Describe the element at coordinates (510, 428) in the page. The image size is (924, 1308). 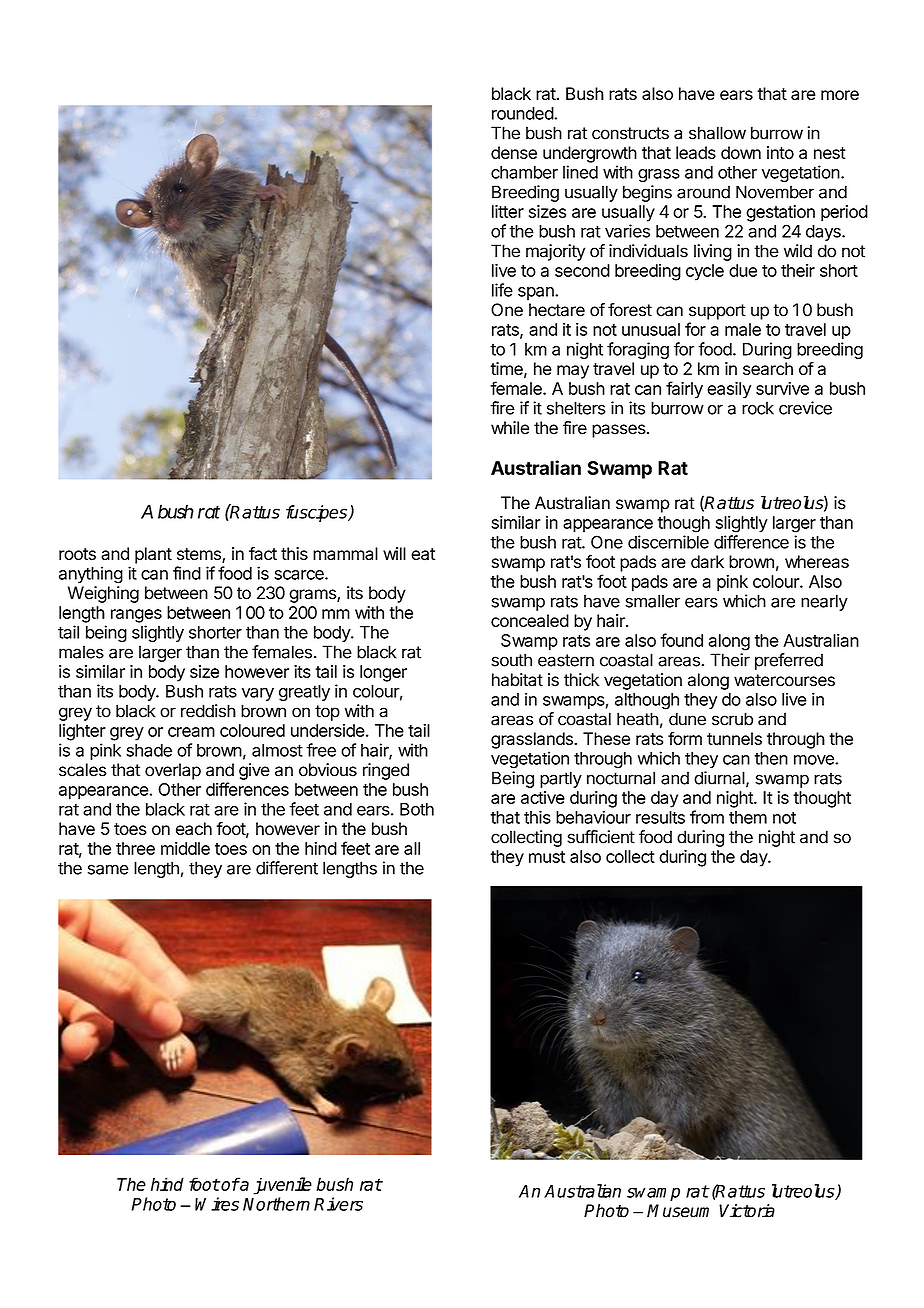
I see `while` at that location.
